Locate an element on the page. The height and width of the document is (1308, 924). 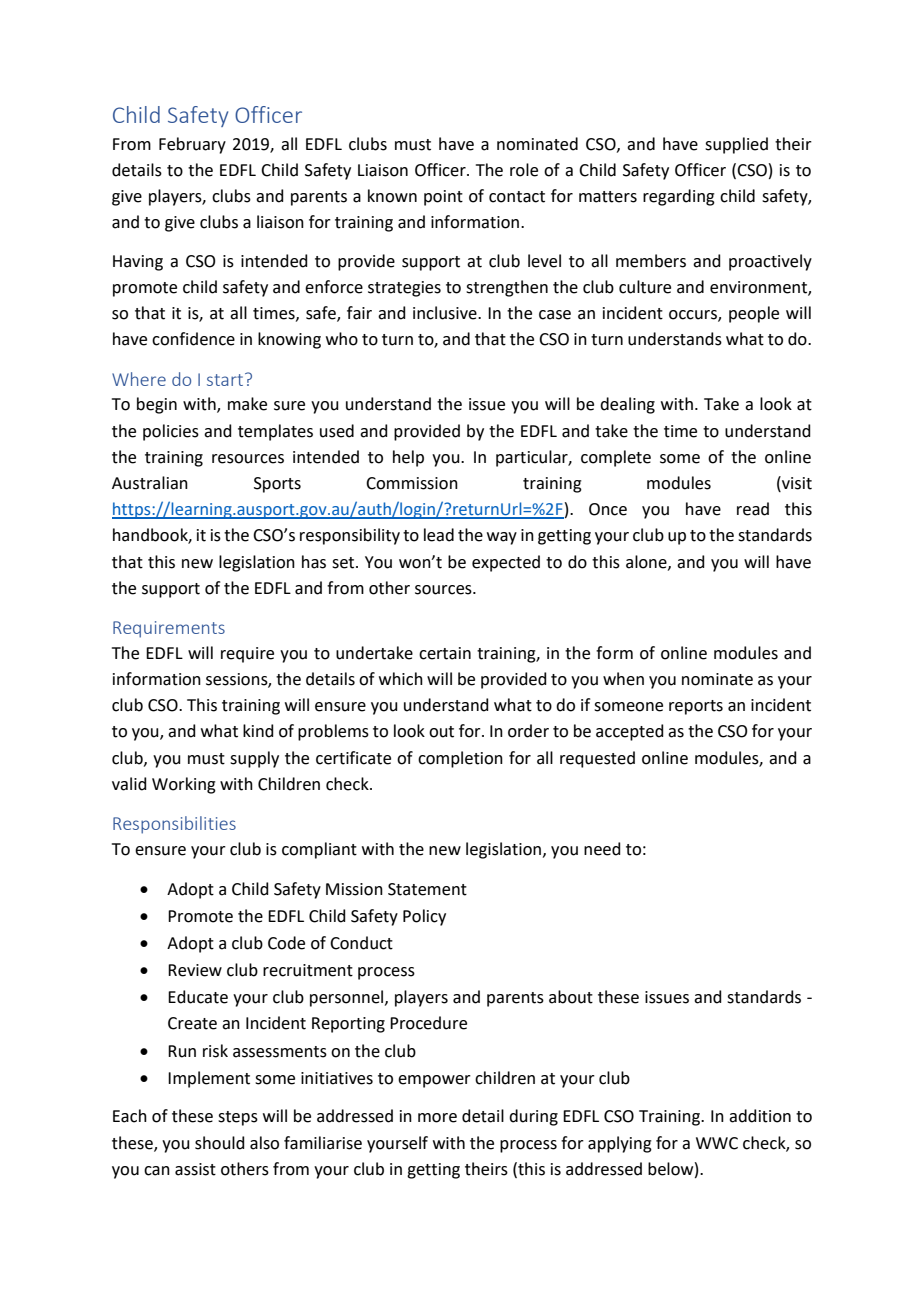
Responsibilities is located at coordinates (174, 825).
